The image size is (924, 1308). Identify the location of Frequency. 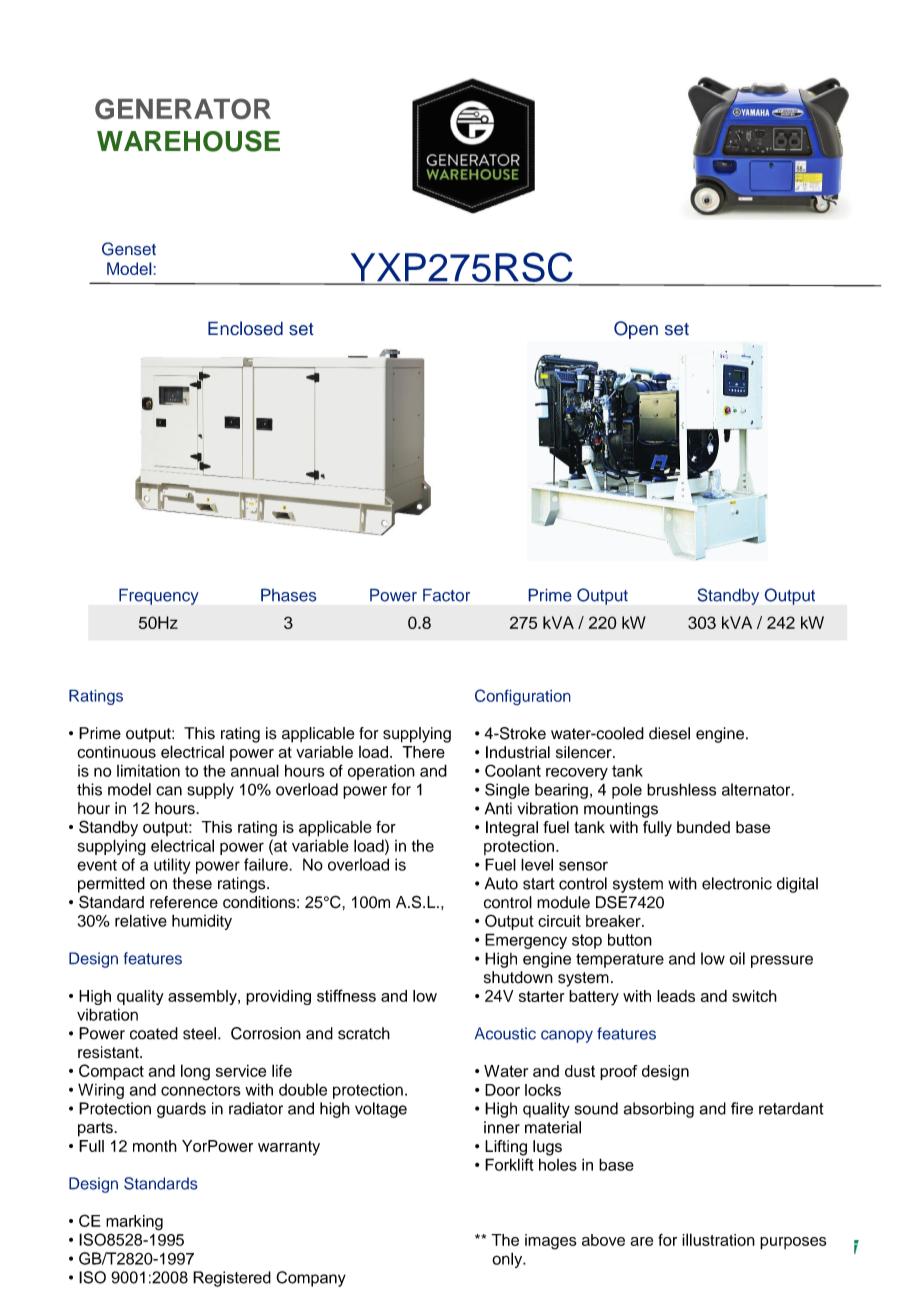
(159, 597).
